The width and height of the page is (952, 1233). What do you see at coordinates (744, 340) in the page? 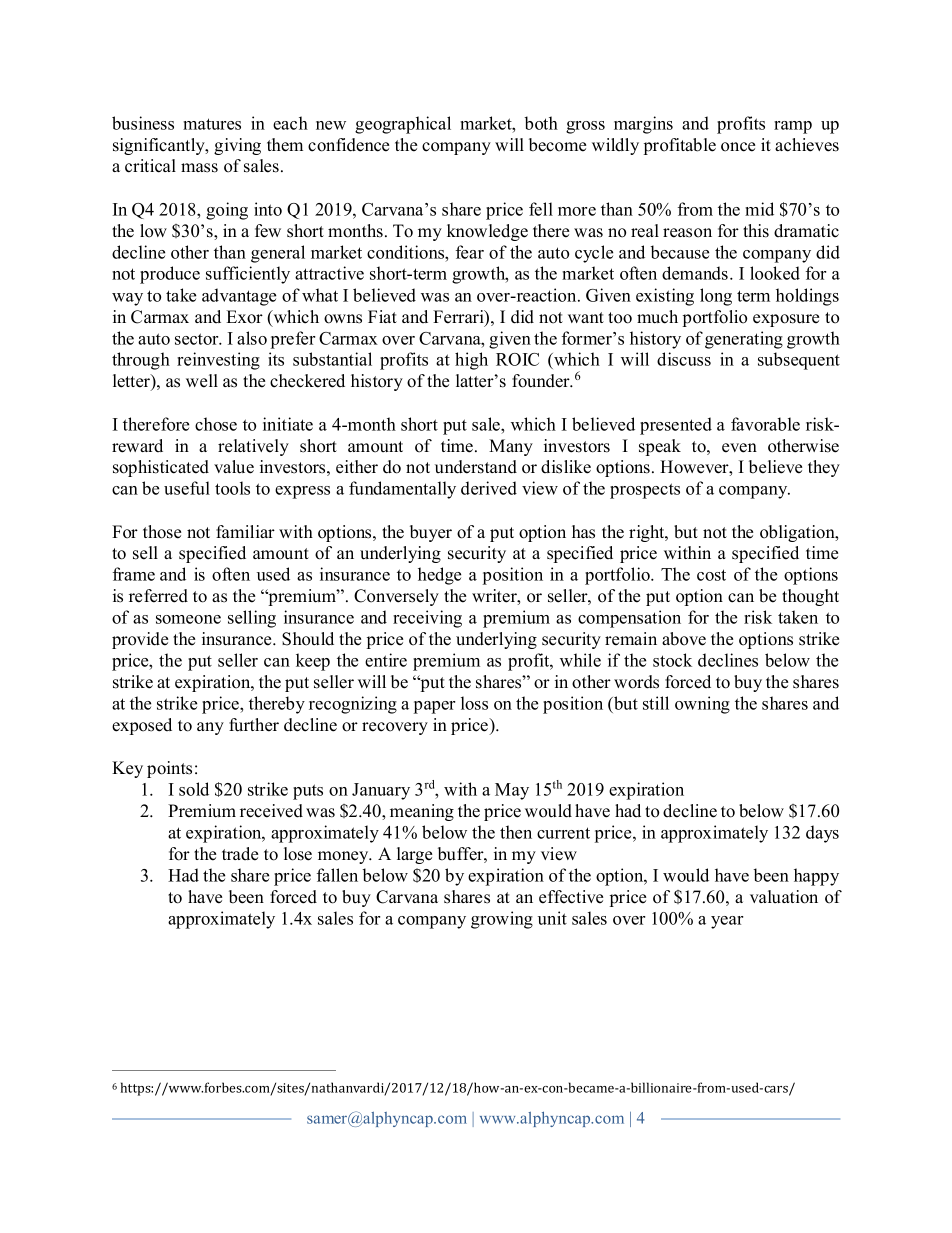
I see `generating` at bounding box center [744, 340].
